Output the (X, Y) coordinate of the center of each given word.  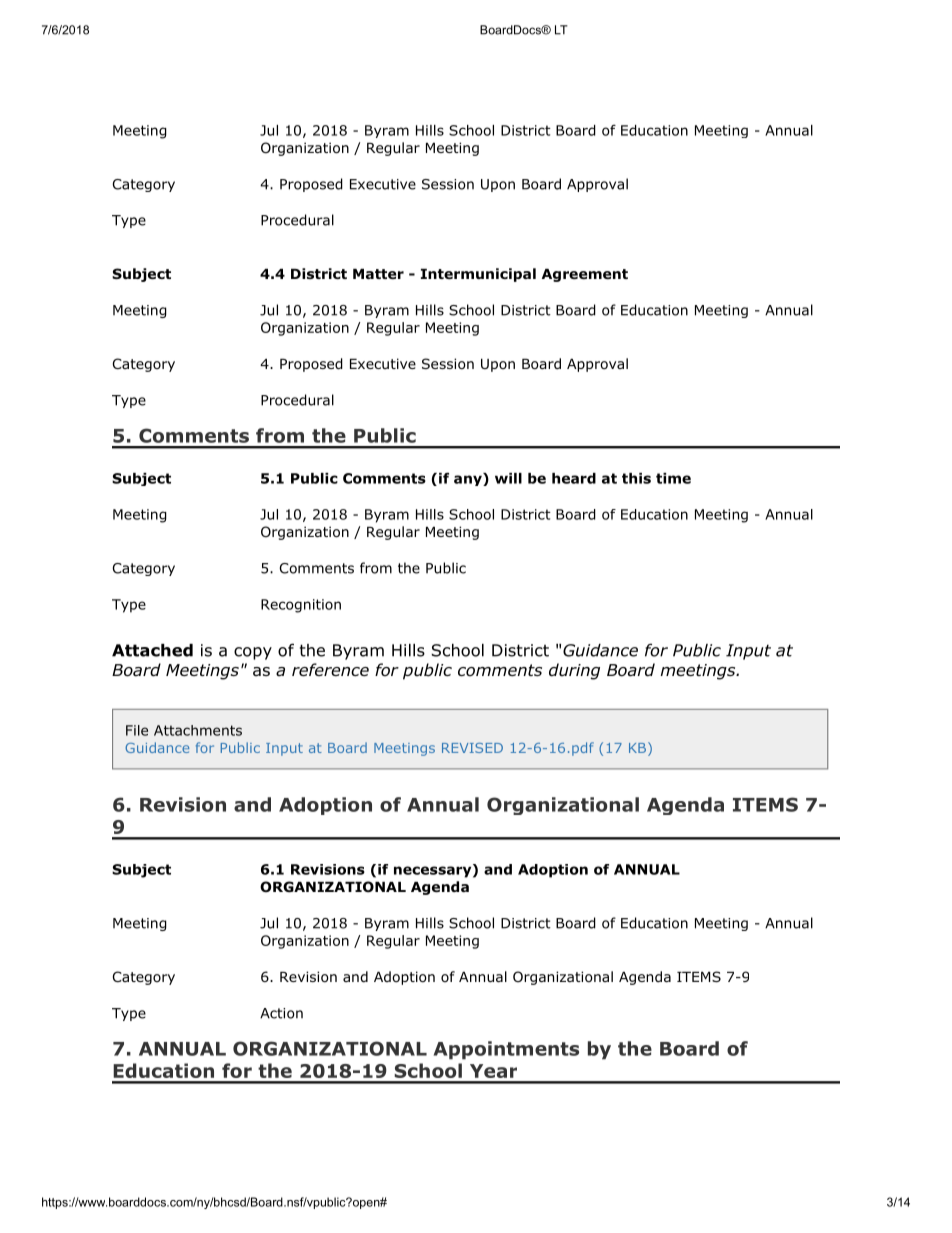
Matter (378, 274)
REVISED (472, 748)
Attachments (198, 730)
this (636, 478)
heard (574, 478)
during (574, 671)
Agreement (585, 275)
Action (281, 1013)
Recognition (301, 606)
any (469, 479)
